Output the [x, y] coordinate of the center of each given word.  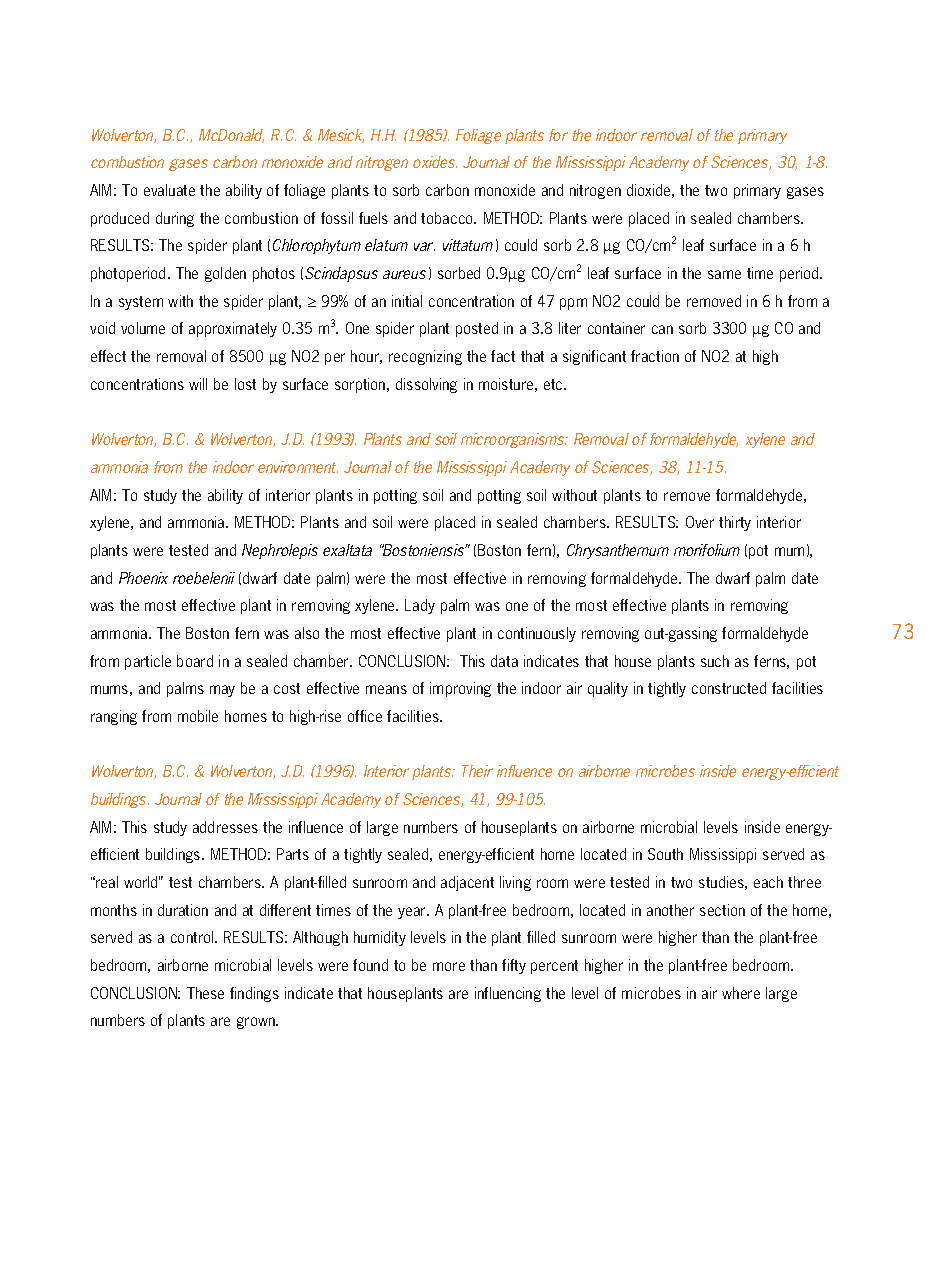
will [198, 384]
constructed [729, 688]
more [449, 966]
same [724, 274]
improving [460, 689]
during [175, 219]
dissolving [426, 385]
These [205, 993]
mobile [198, 716]
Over [700, 522]
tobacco [448, 218]
